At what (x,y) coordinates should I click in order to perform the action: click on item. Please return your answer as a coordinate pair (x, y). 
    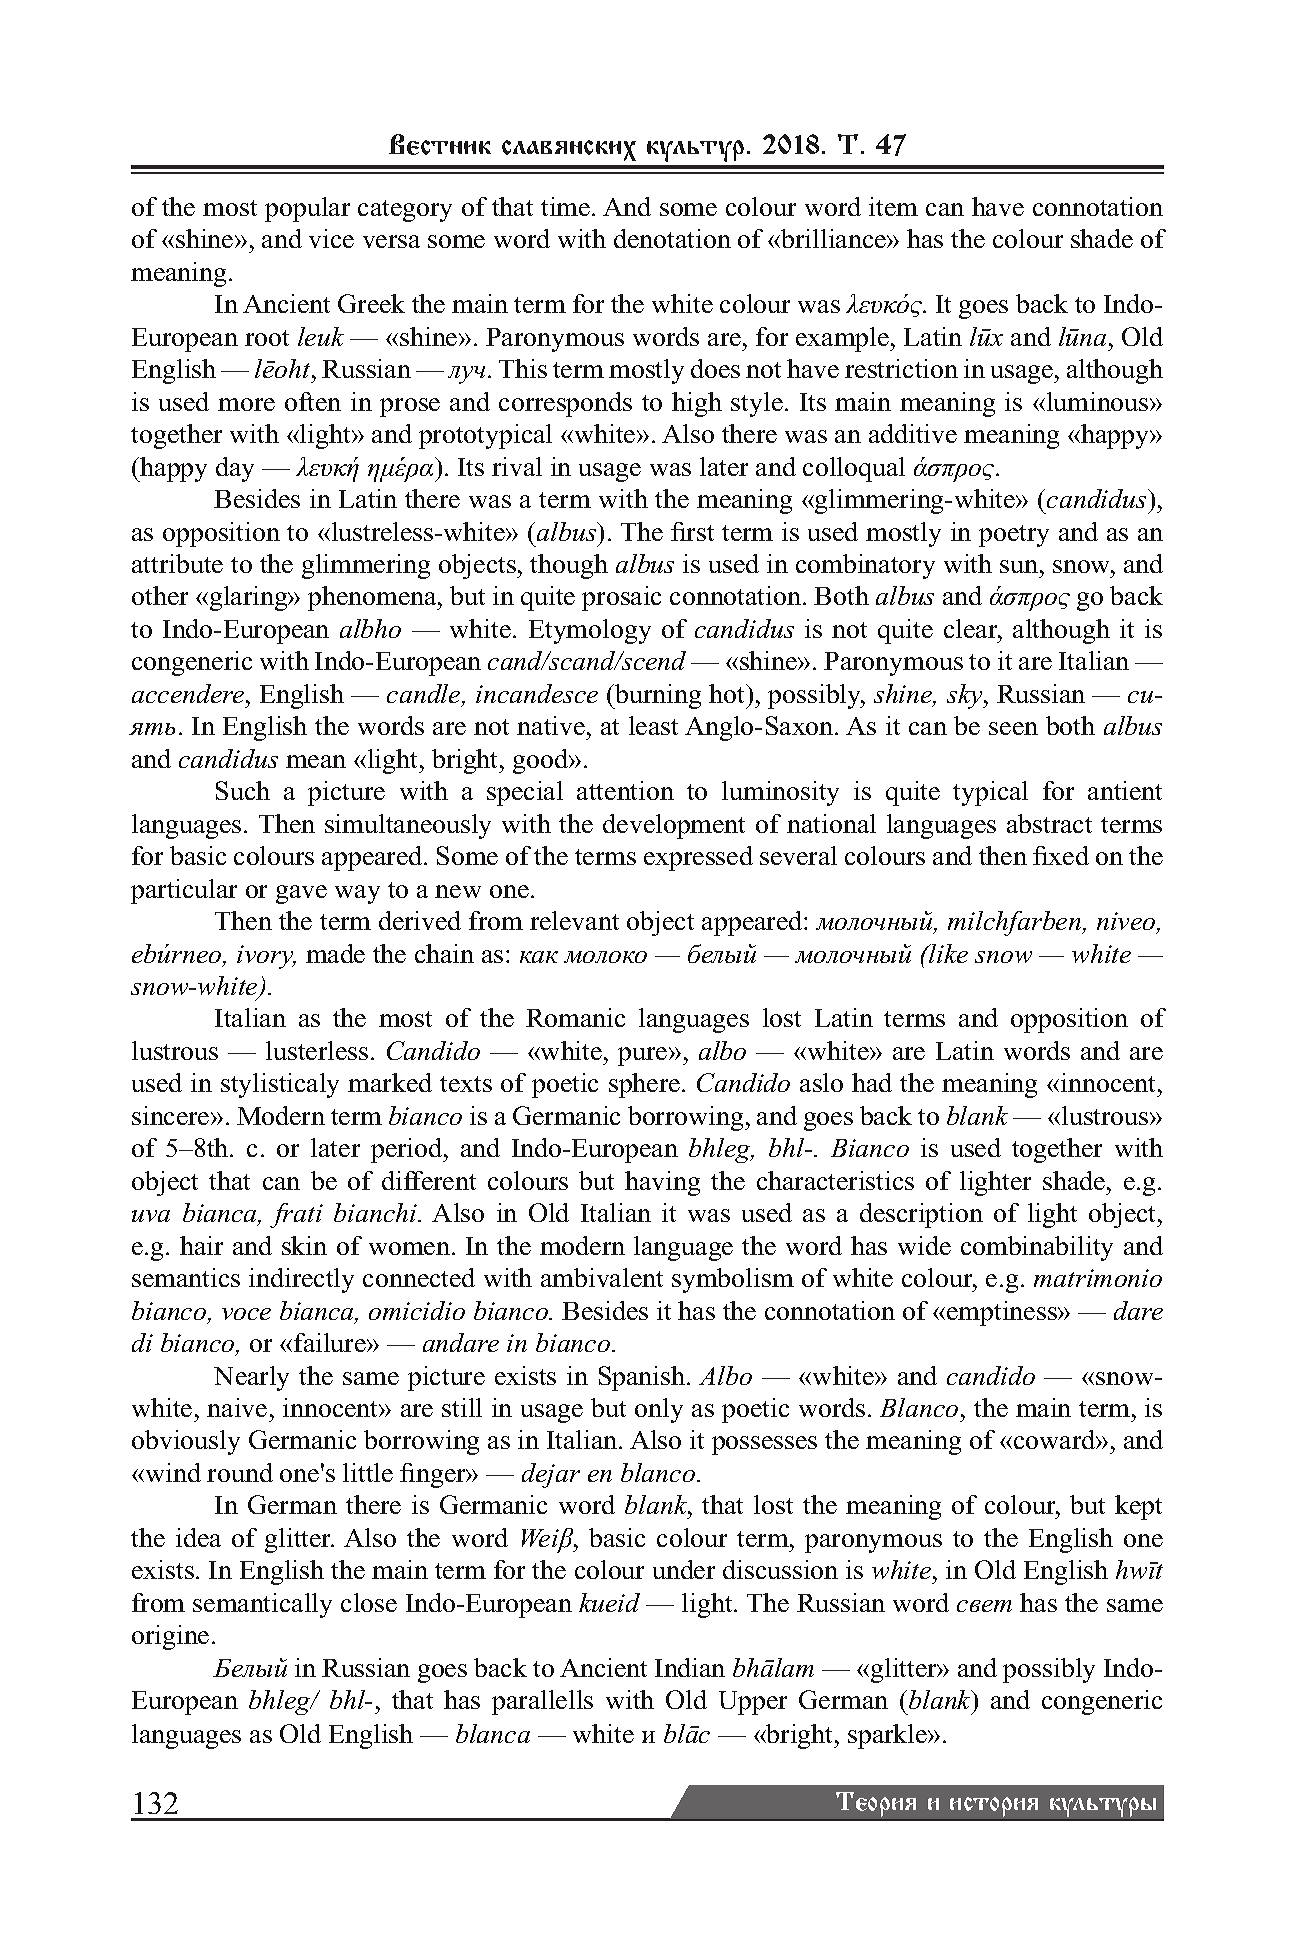
    Looking at the image, I should click on (893, 206).
